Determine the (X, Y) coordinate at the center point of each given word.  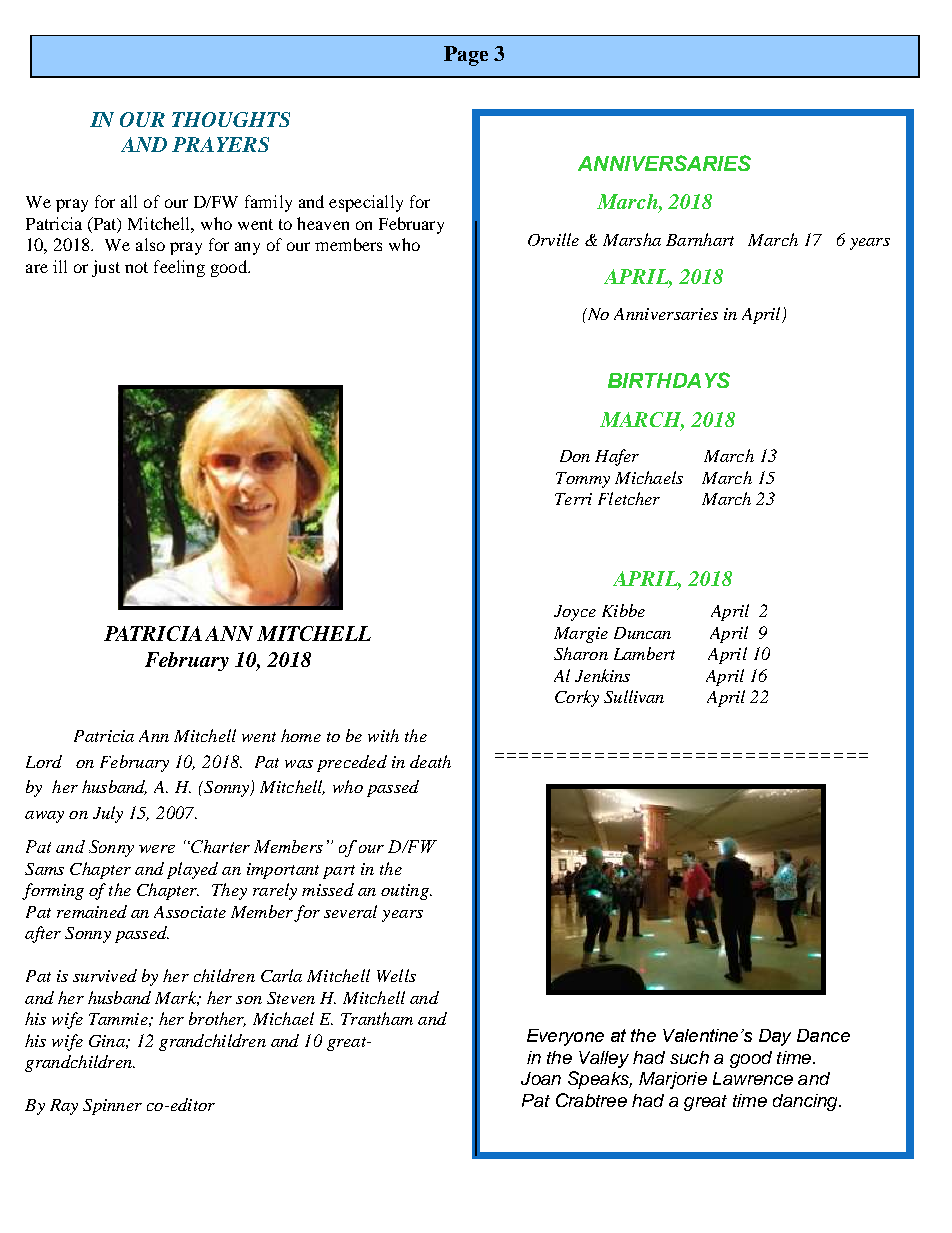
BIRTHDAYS (669, 380)
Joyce (575, 613)
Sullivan (634, 696)
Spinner (112, 1107)
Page (466, 56)
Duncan (642, 633)
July (108, 814)
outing (406, 892)
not (136, 267)
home (301, 735)
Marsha (632, 239)
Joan (541, 1078)
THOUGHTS (231, 119)
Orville (553, 239)
